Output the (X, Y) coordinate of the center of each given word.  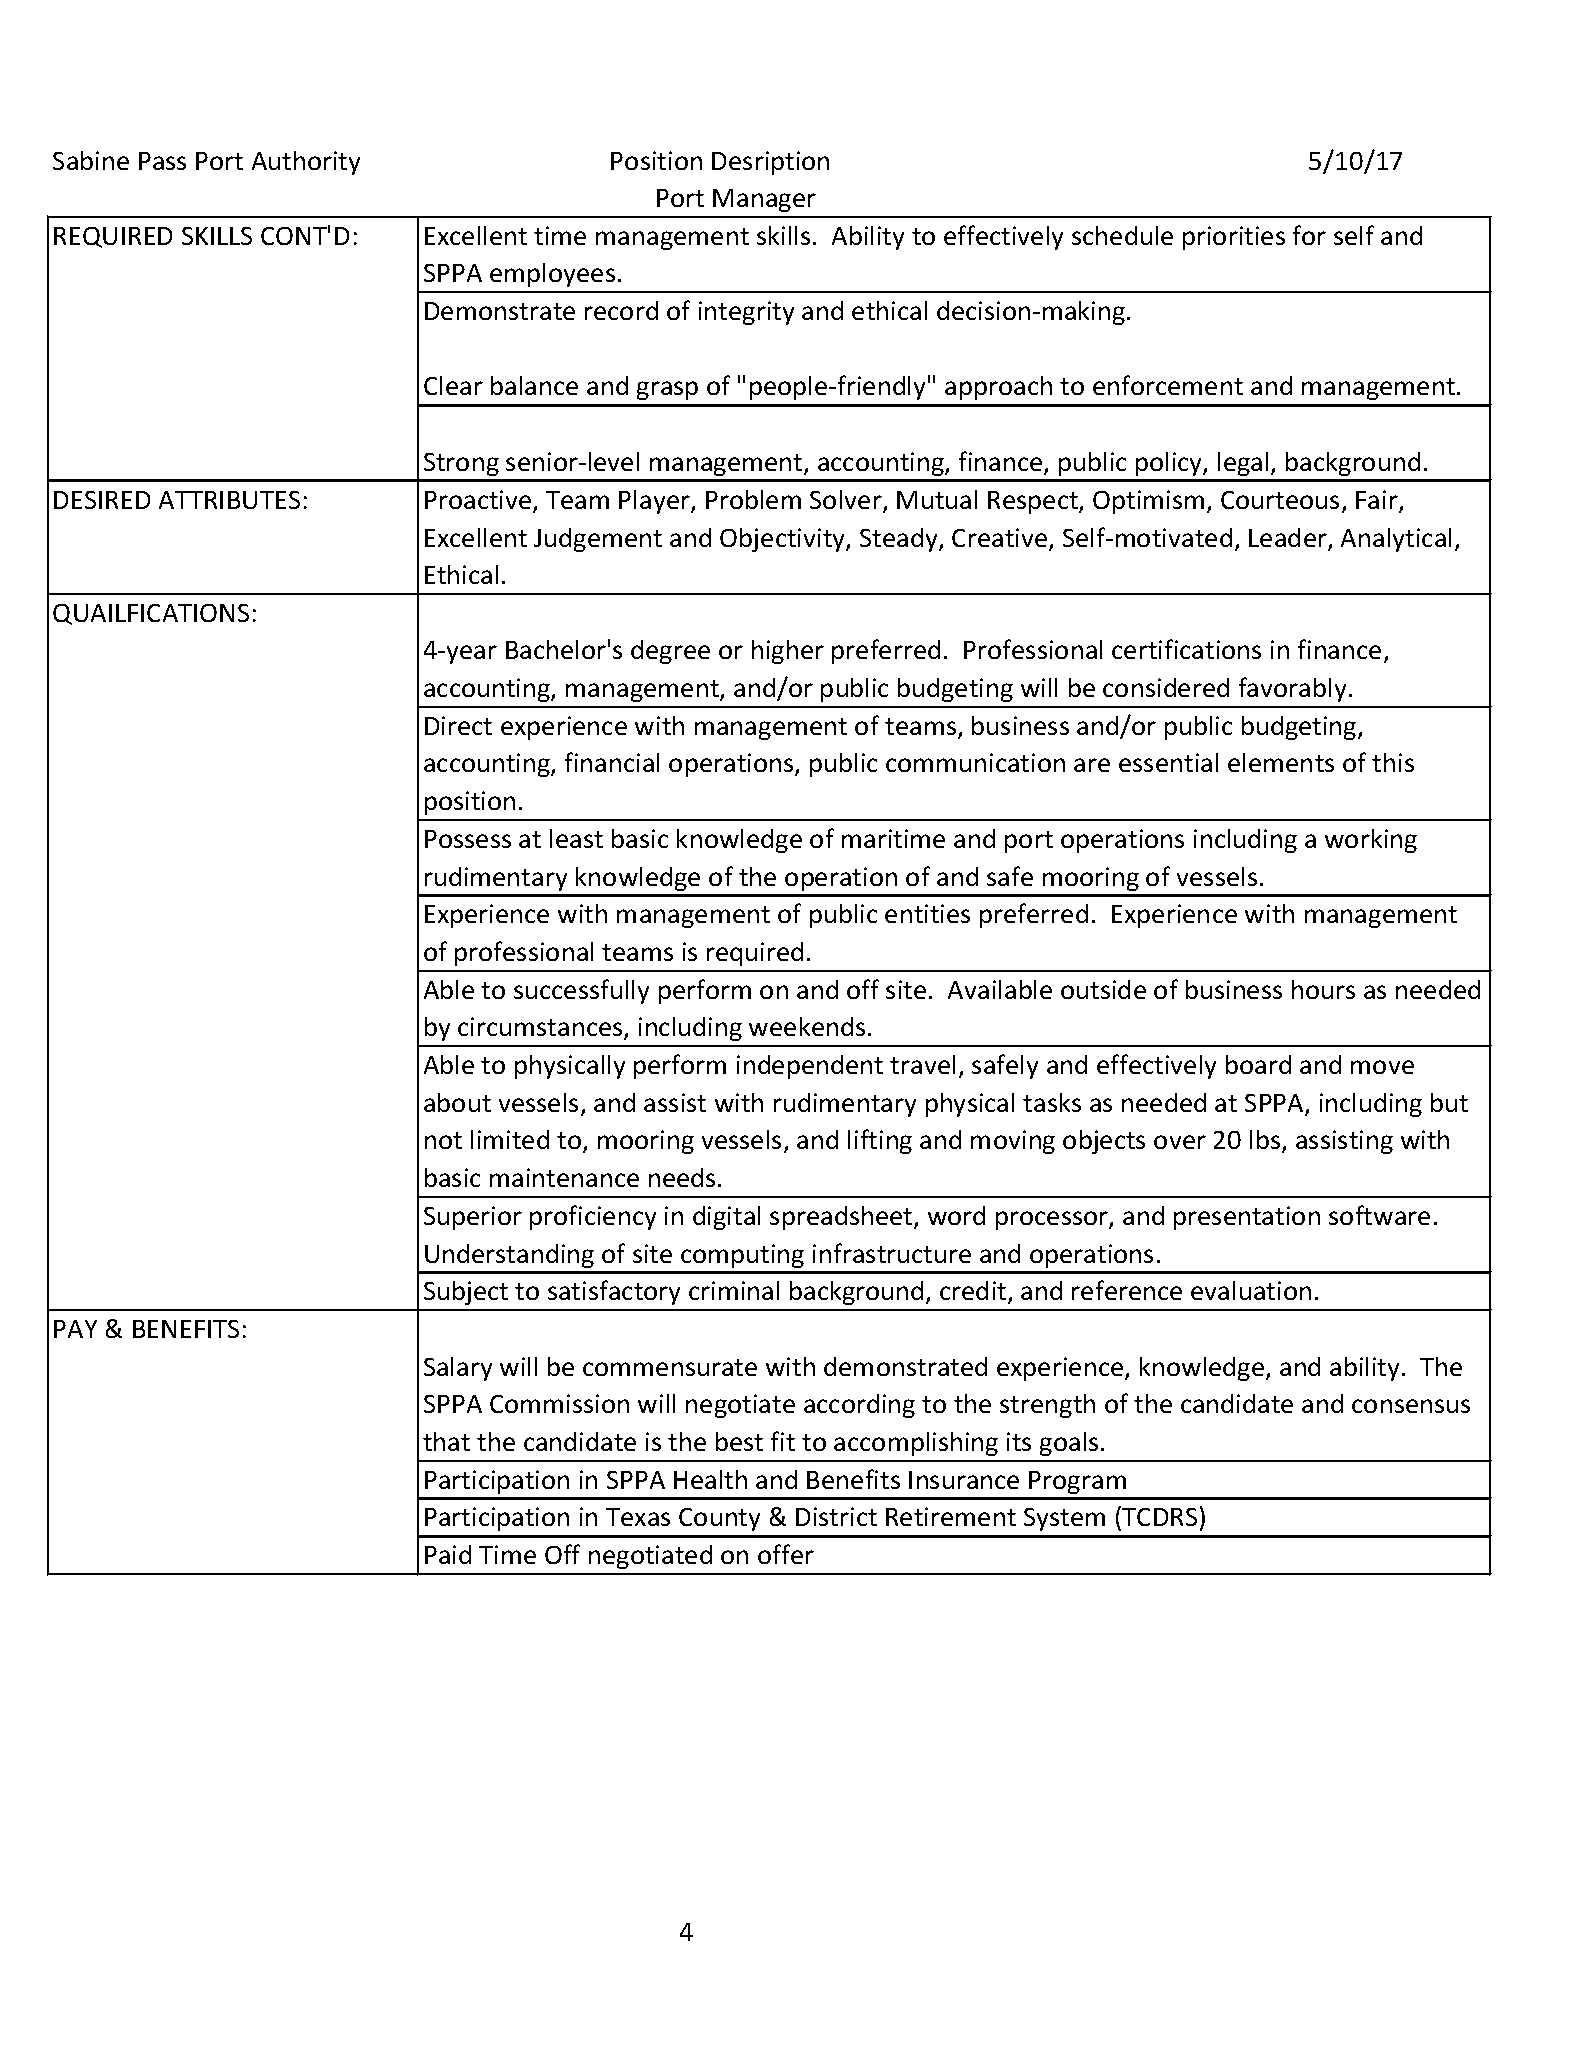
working (1371, 841)
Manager (764, 200)
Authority (306, 163)
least (576, 838)
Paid (448, 1554)
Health (710, 1479)
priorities (1234, 238)
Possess (468, 839)
